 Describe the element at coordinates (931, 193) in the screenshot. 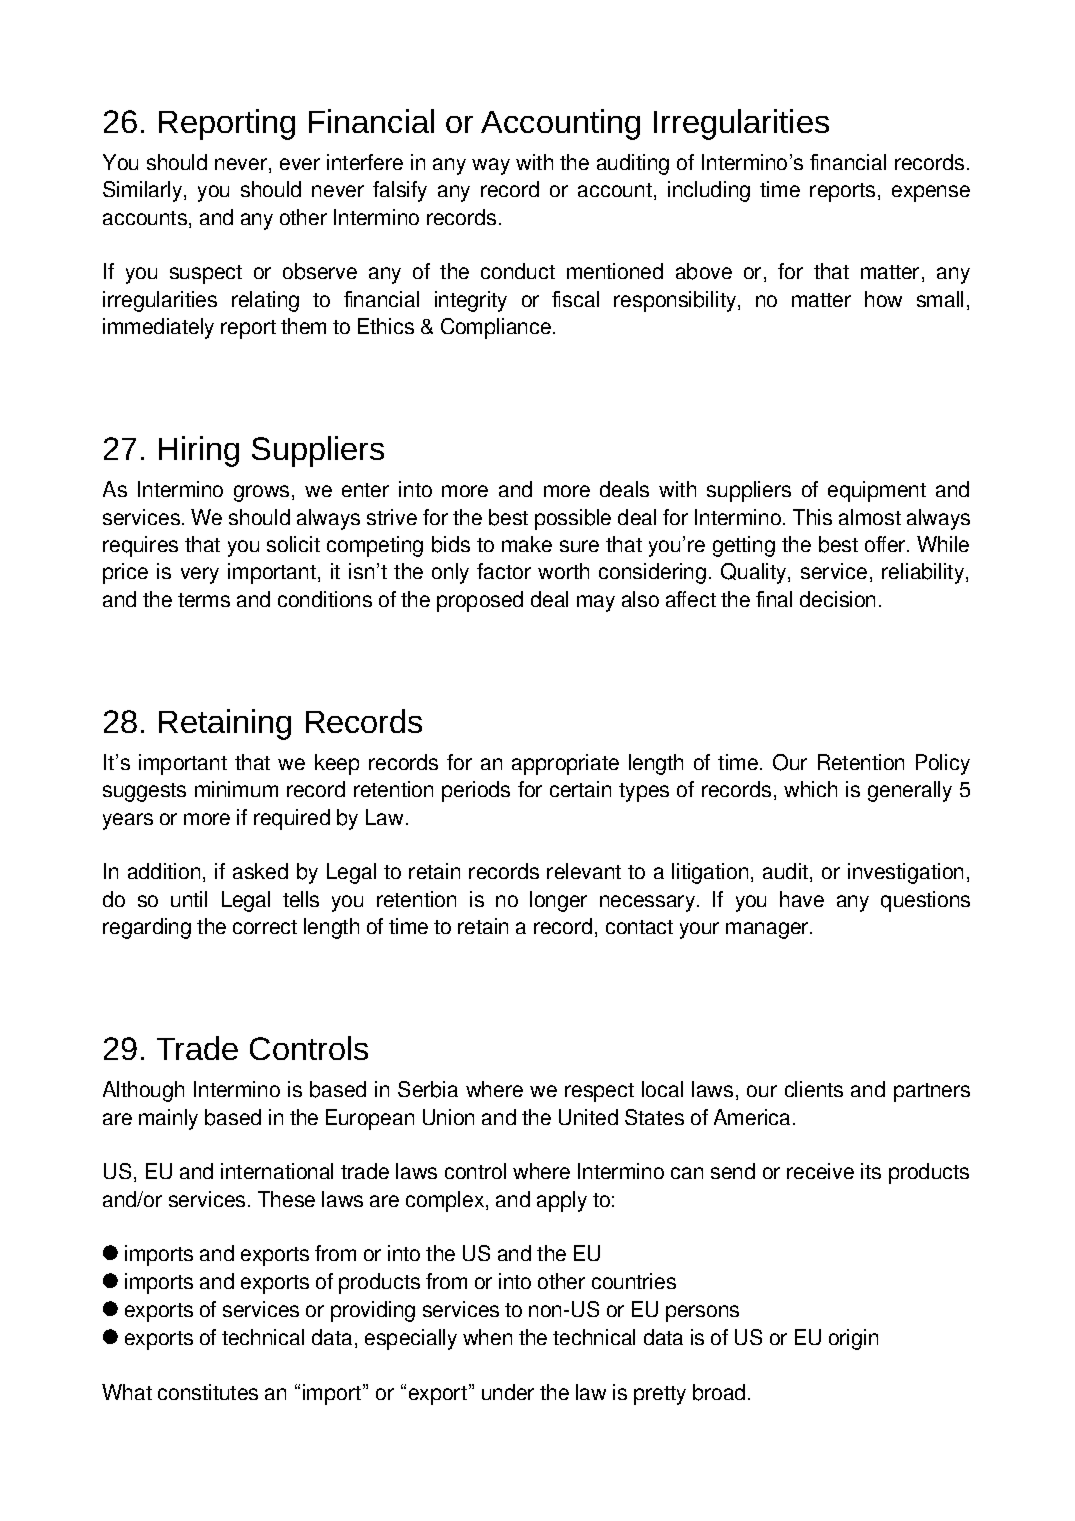

I see `expense` at that location.
